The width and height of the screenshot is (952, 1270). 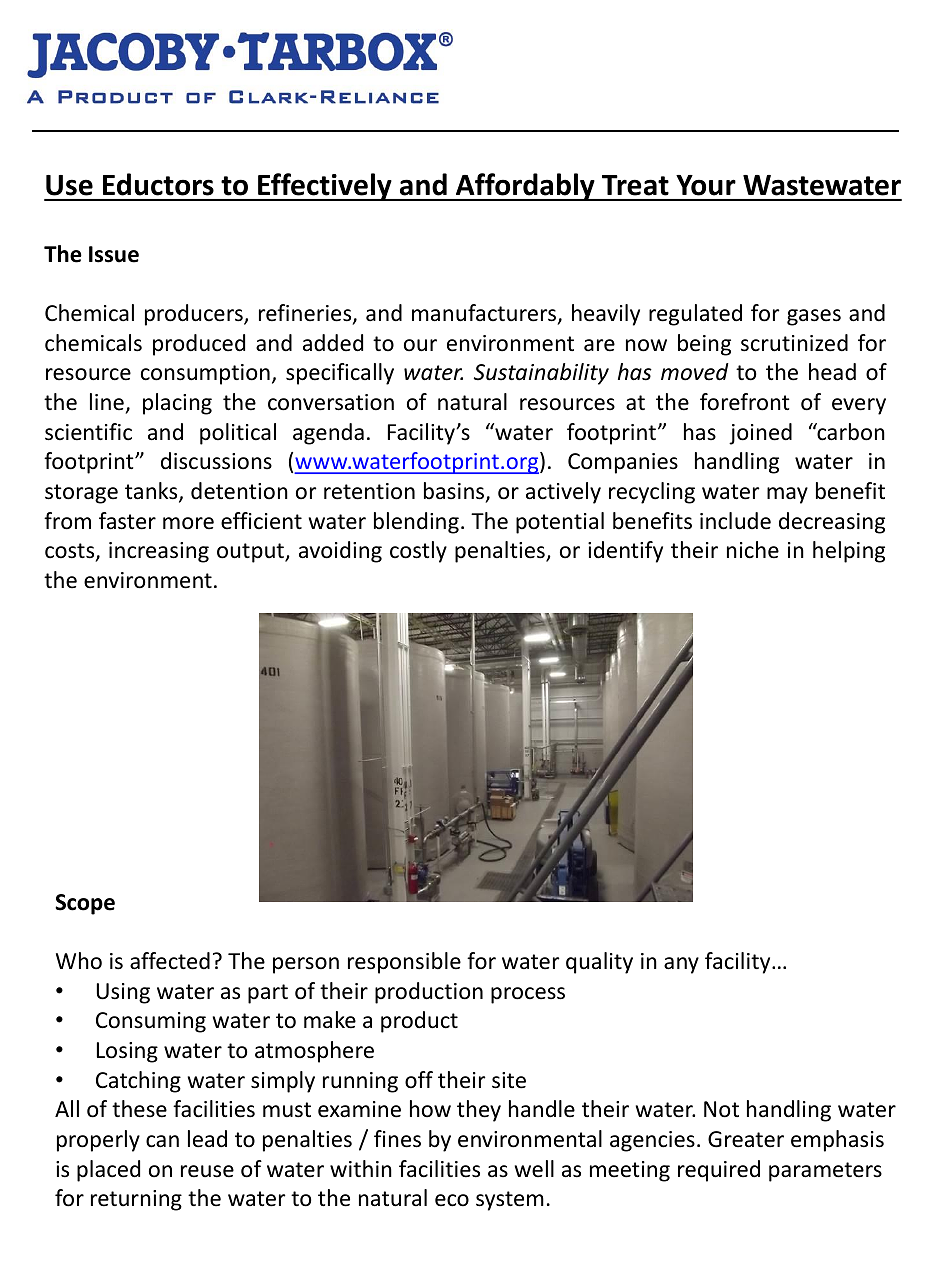 What do you see at coordinates (404, 963) in the screenshot?
I see `responsible` at bounding box center [404, 963].
